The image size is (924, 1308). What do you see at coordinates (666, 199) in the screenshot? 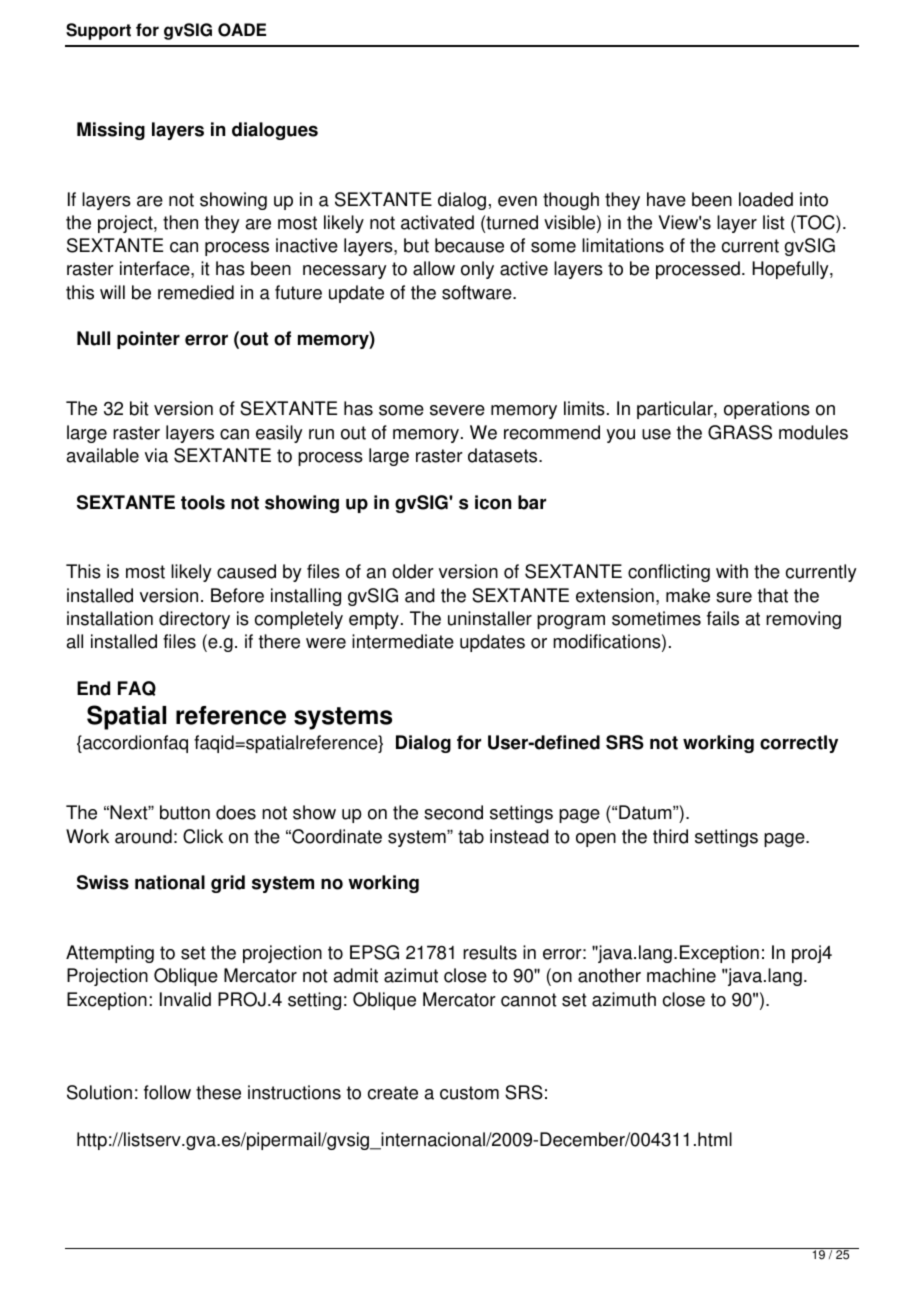
I see `have` at bounding box center [666, 199].
